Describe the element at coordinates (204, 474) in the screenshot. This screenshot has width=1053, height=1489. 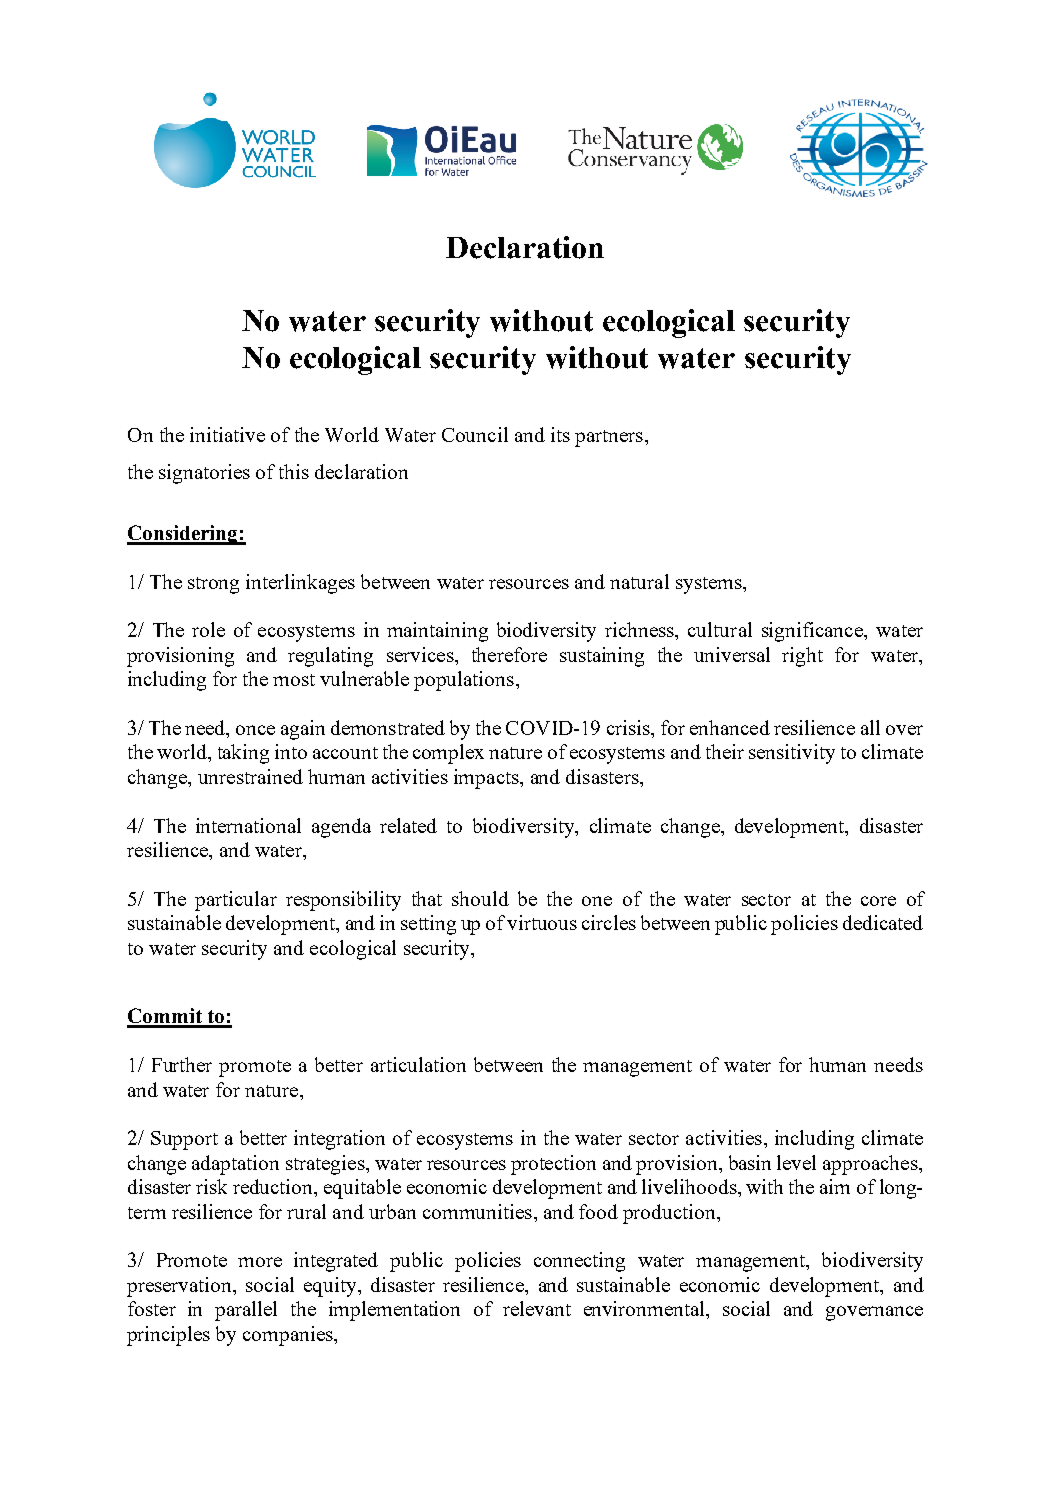
I see `signatories` at that location.
